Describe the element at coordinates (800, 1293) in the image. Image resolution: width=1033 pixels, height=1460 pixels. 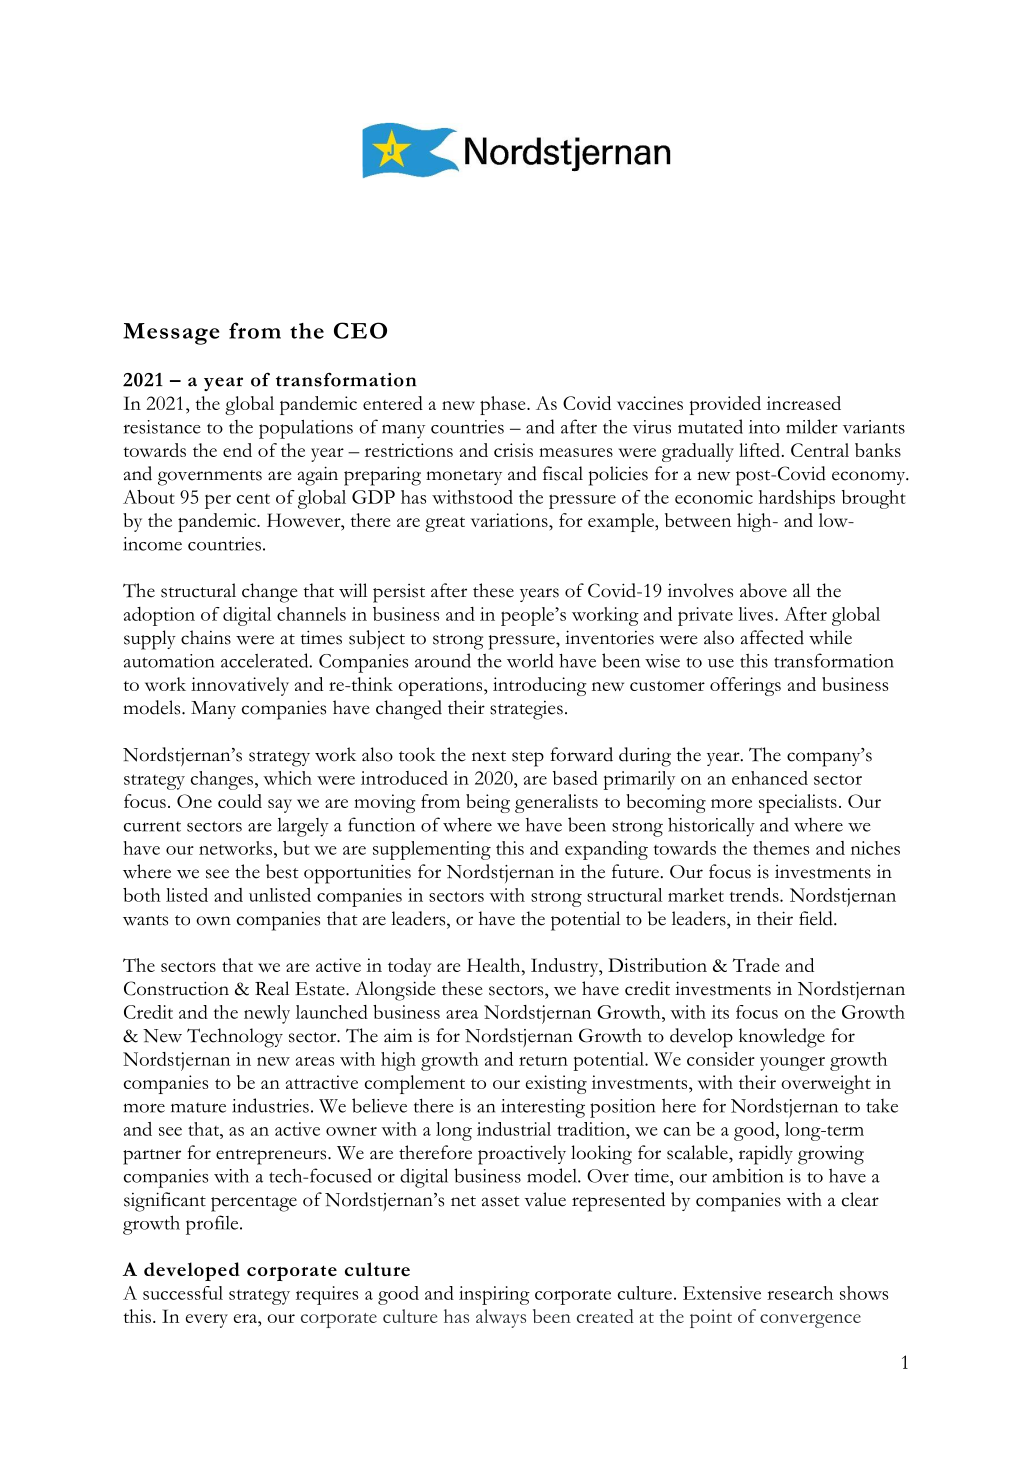
I see `research` at that location.
